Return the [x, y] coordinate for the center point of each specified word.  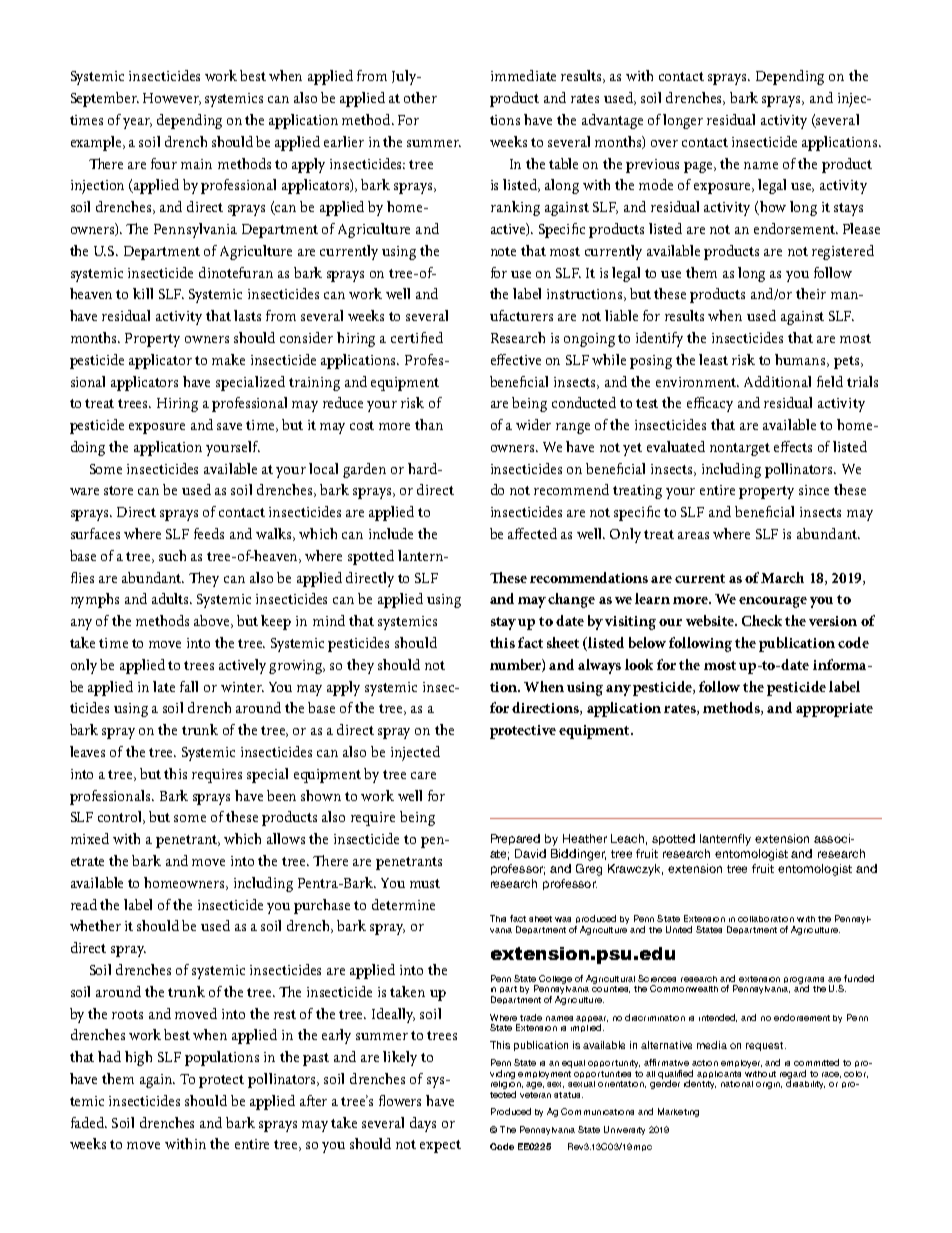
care [423, 775]
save [229, 426]
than [429, 424]
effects [793, 446]
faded [89, 1122]
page [700, 167]
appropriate [834, 710]
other [420, 97]
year [137, 123]
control [121, 817]
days [423, 1124]
